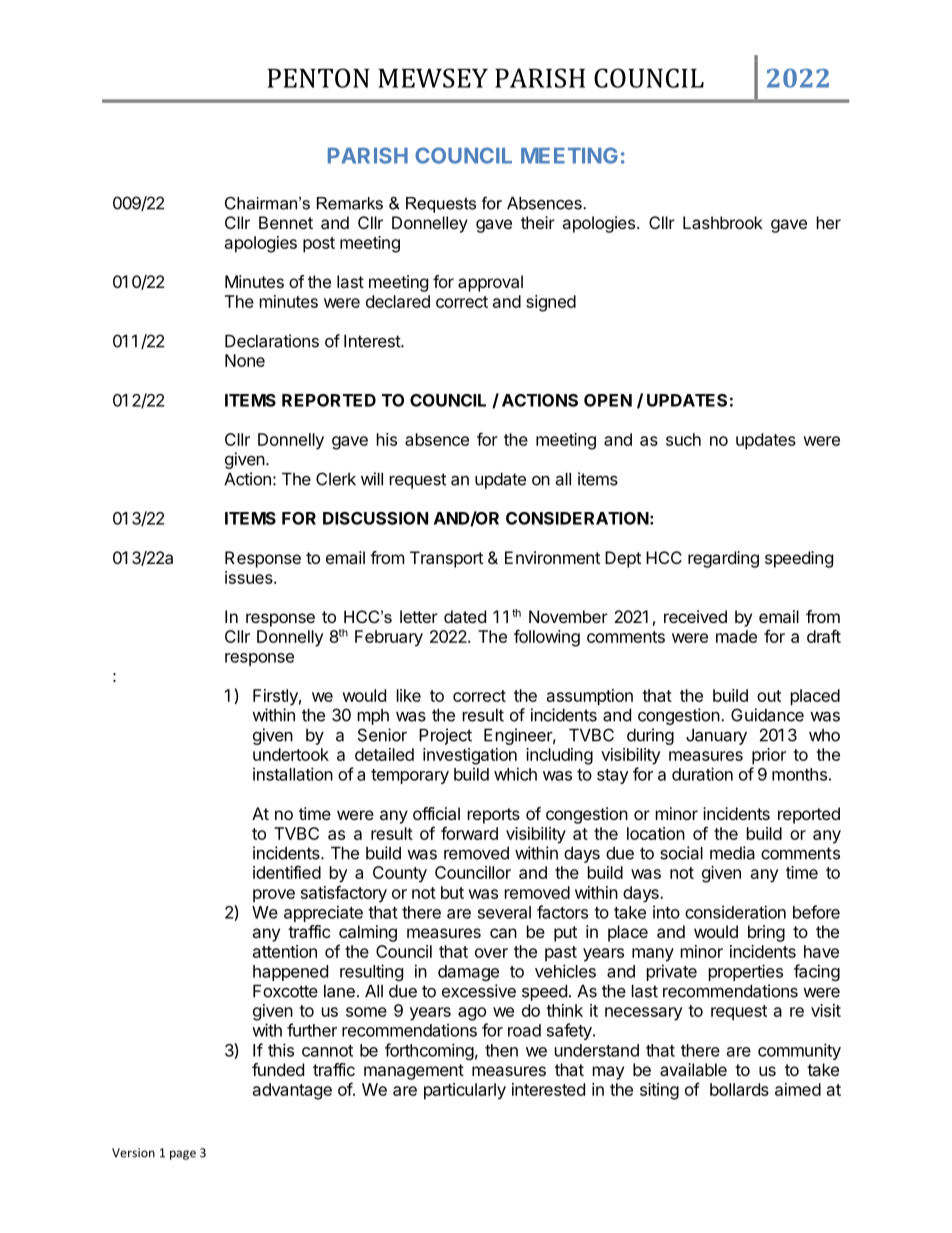 The image size is (952, 1233). Describe the element at coordinates (293, 774) in the image. I see `installation` at that location.
